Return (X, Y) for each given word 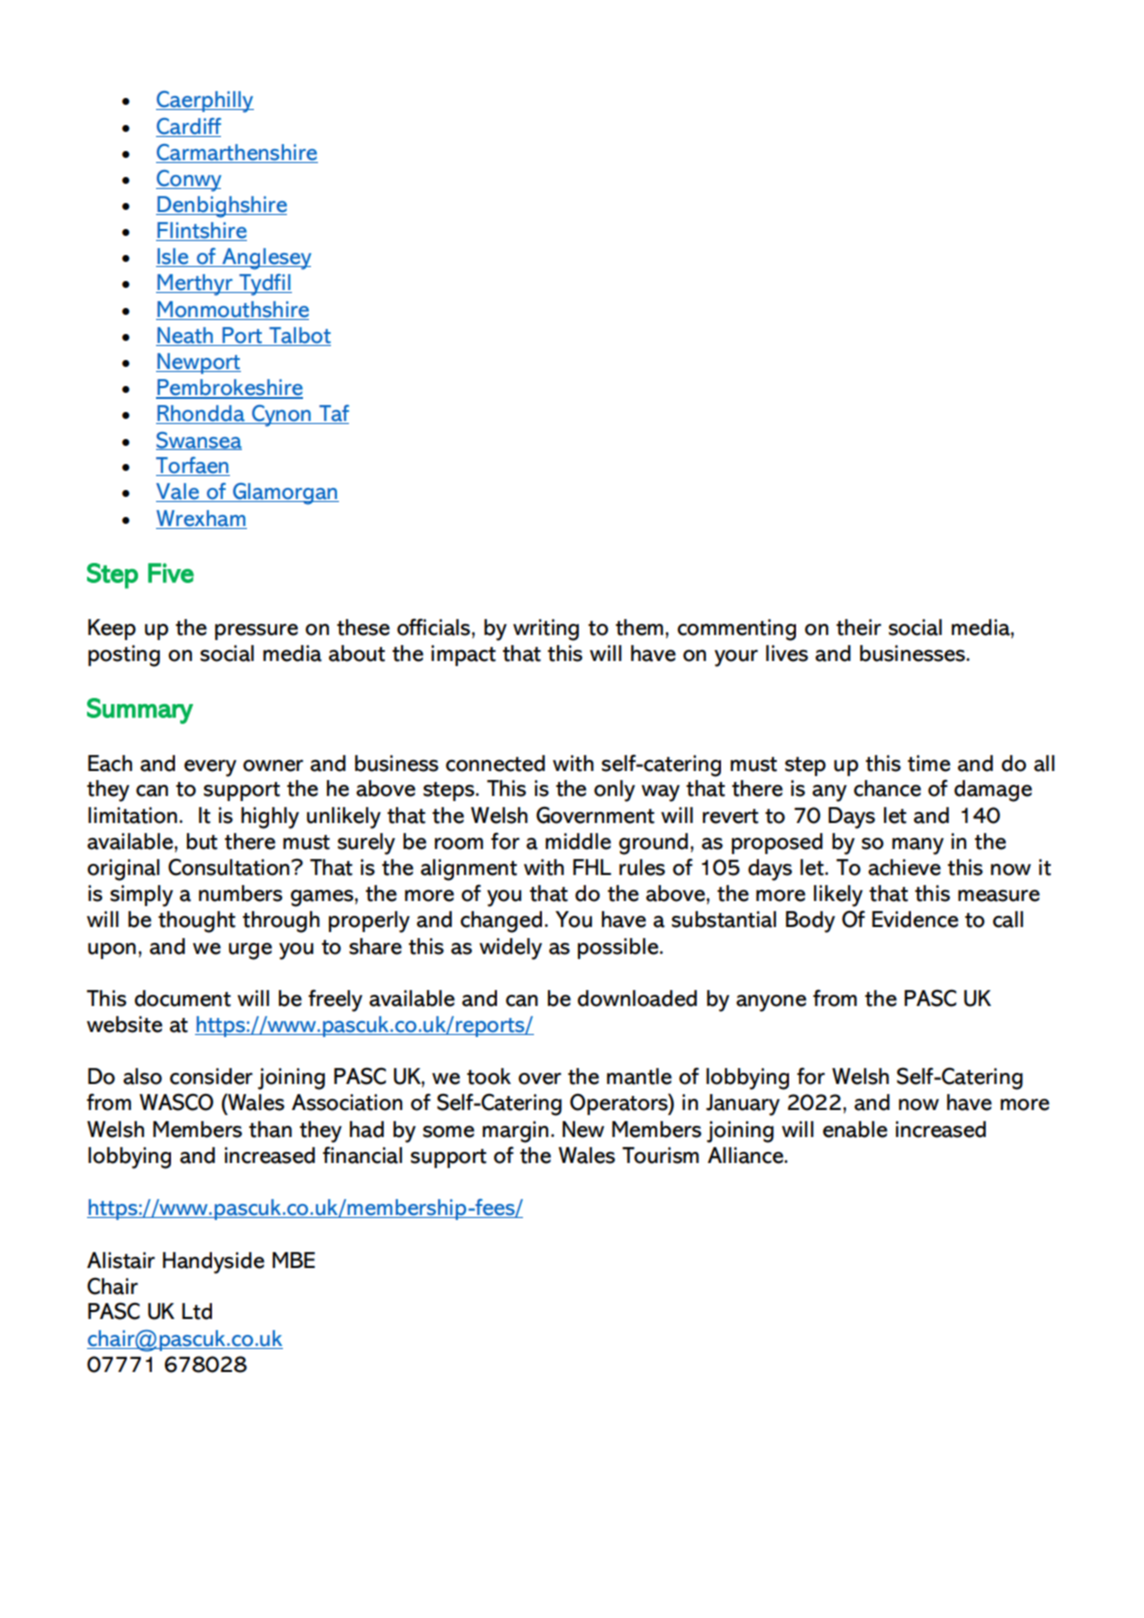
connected (495, 763)
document (182, 998)
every (210, 768)
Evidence (915, 919)
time (929, 763)
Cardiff (189, 126)
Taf (333, 414)
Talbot (300, 335)
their (858, 627)
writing (546, 630)
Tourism (660, 1155)
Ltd (197, 1311)
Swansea (199, 441)
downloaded (637, 998)
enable (855, 1129)
